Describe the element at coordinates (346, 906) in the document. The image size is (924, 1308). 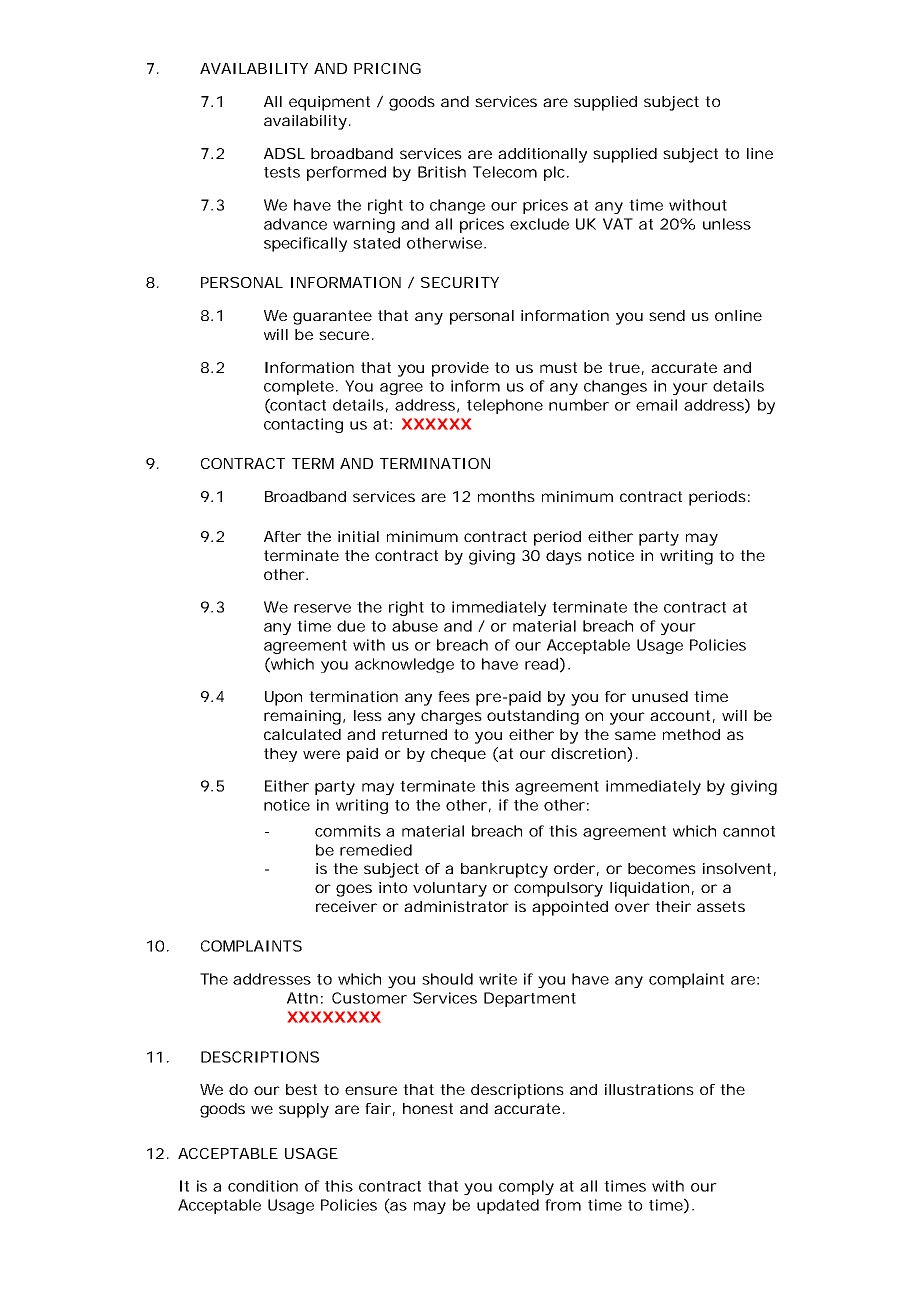
I see `receiver` at that location.
